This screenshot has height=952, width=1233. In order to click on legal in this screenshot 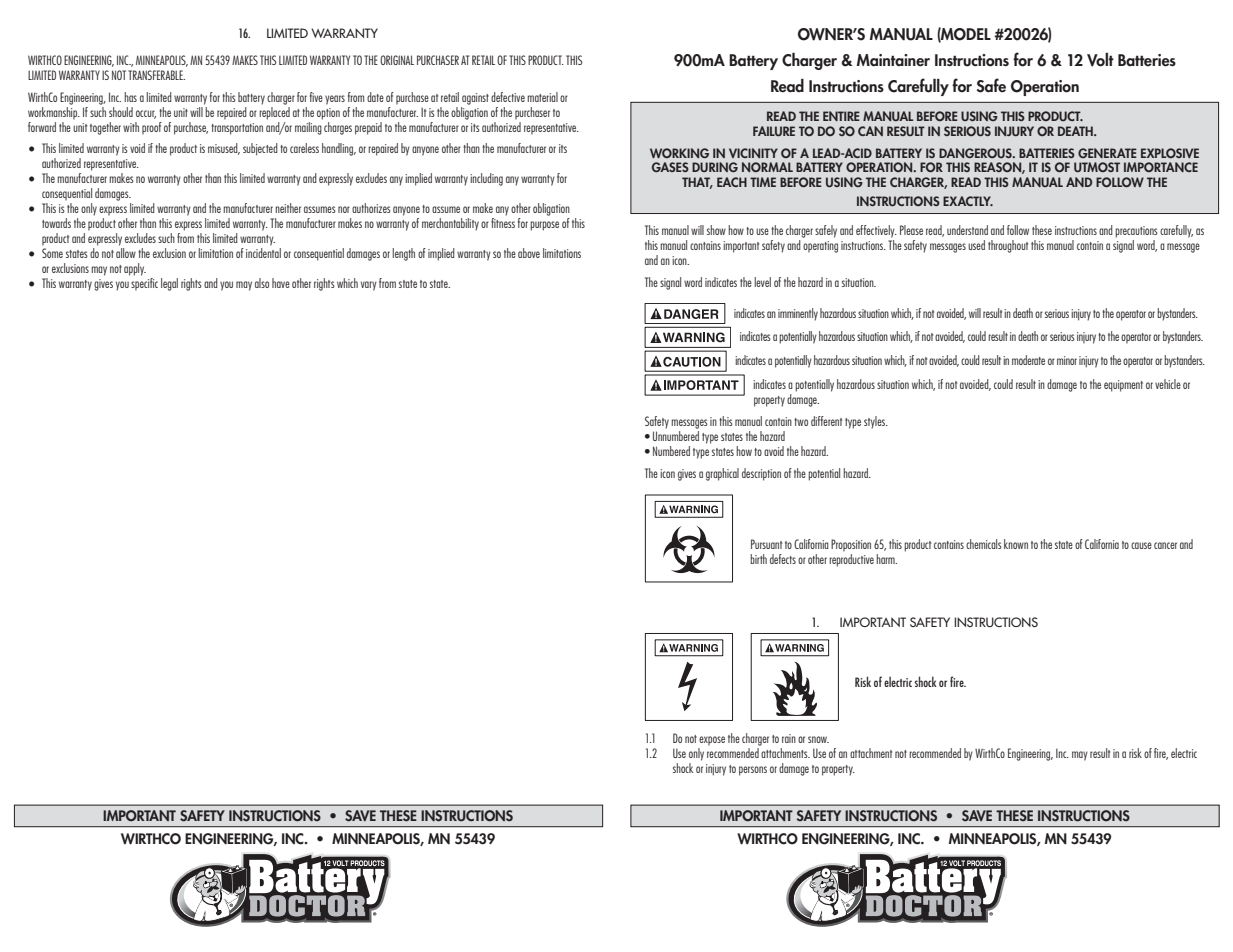, I will do `click(169, 284)`.
